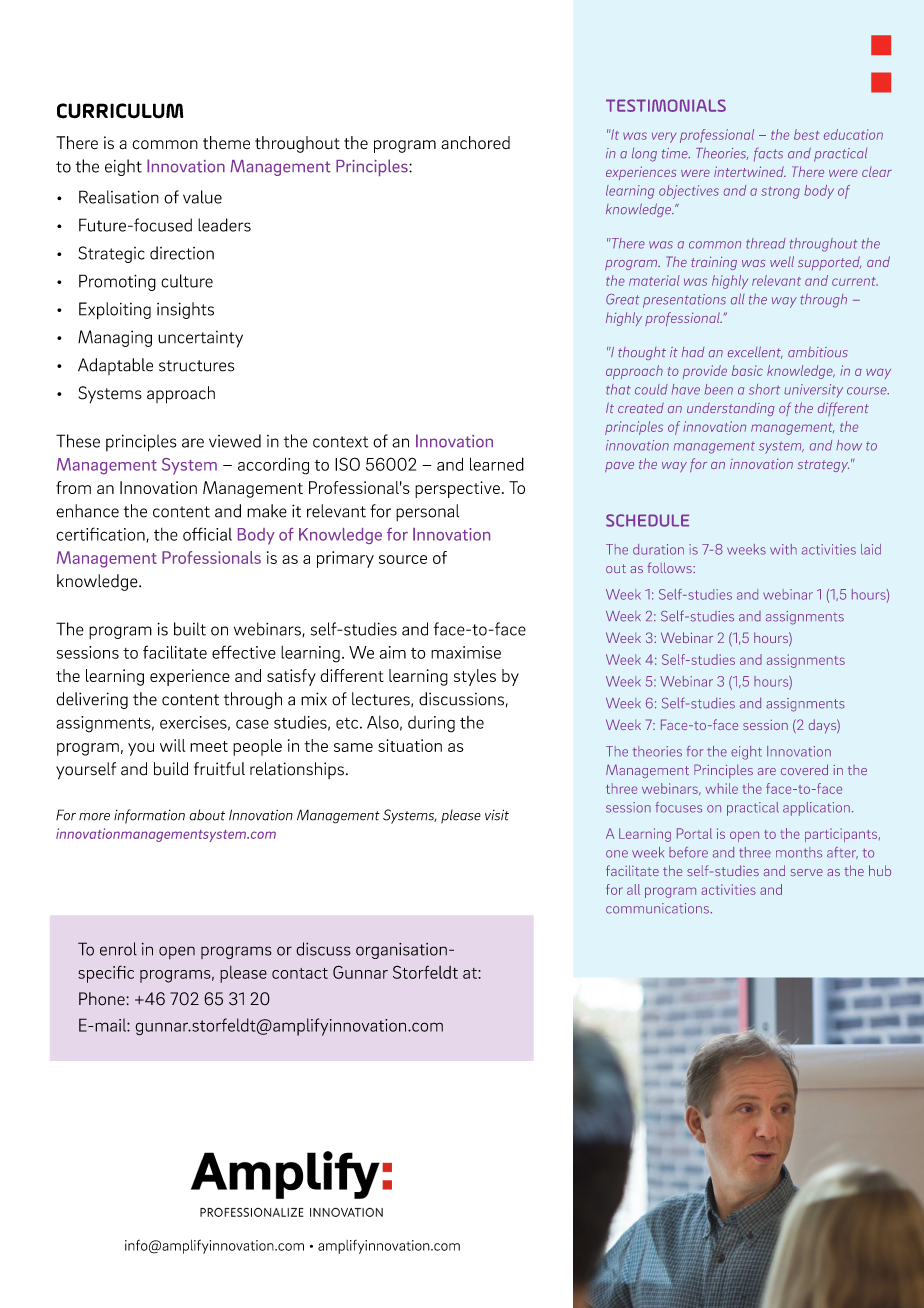  Describe the element at coordinates (235, 441) in the document. I see `viewed` at that location.
